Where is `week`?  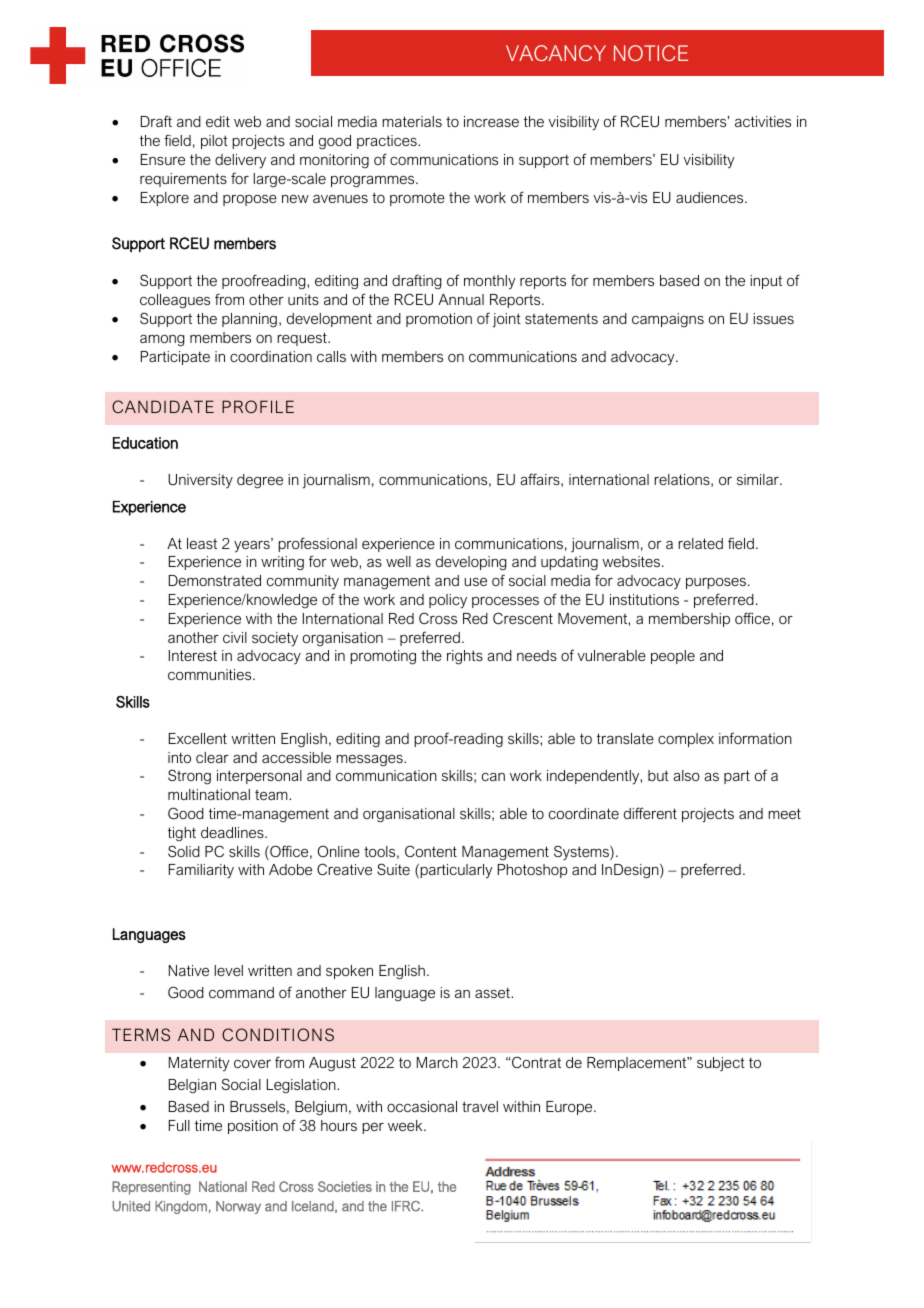 week is located at coordinates (406, 1125).
